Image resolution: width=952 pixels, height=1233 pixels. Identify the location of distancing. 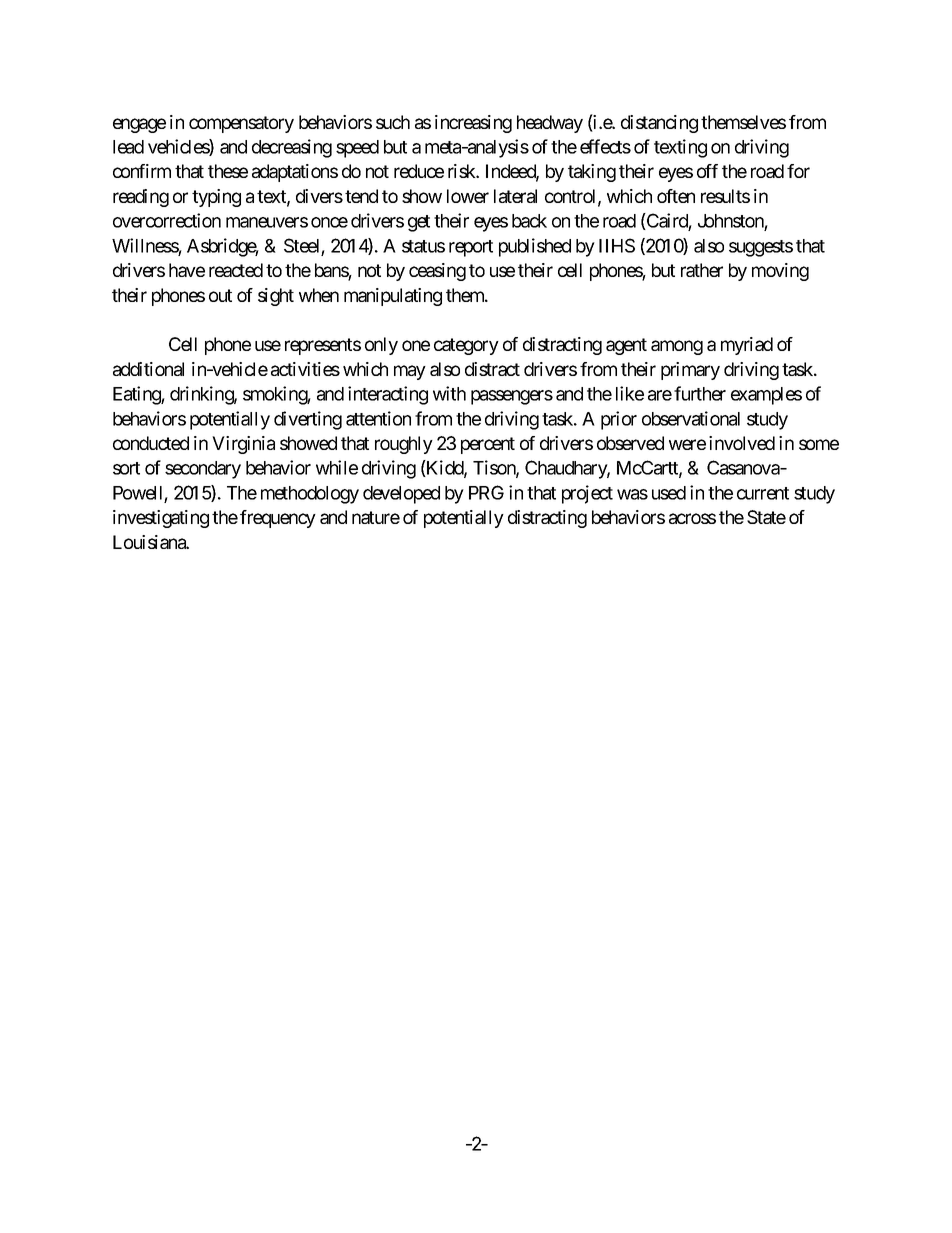
(659, 124).
